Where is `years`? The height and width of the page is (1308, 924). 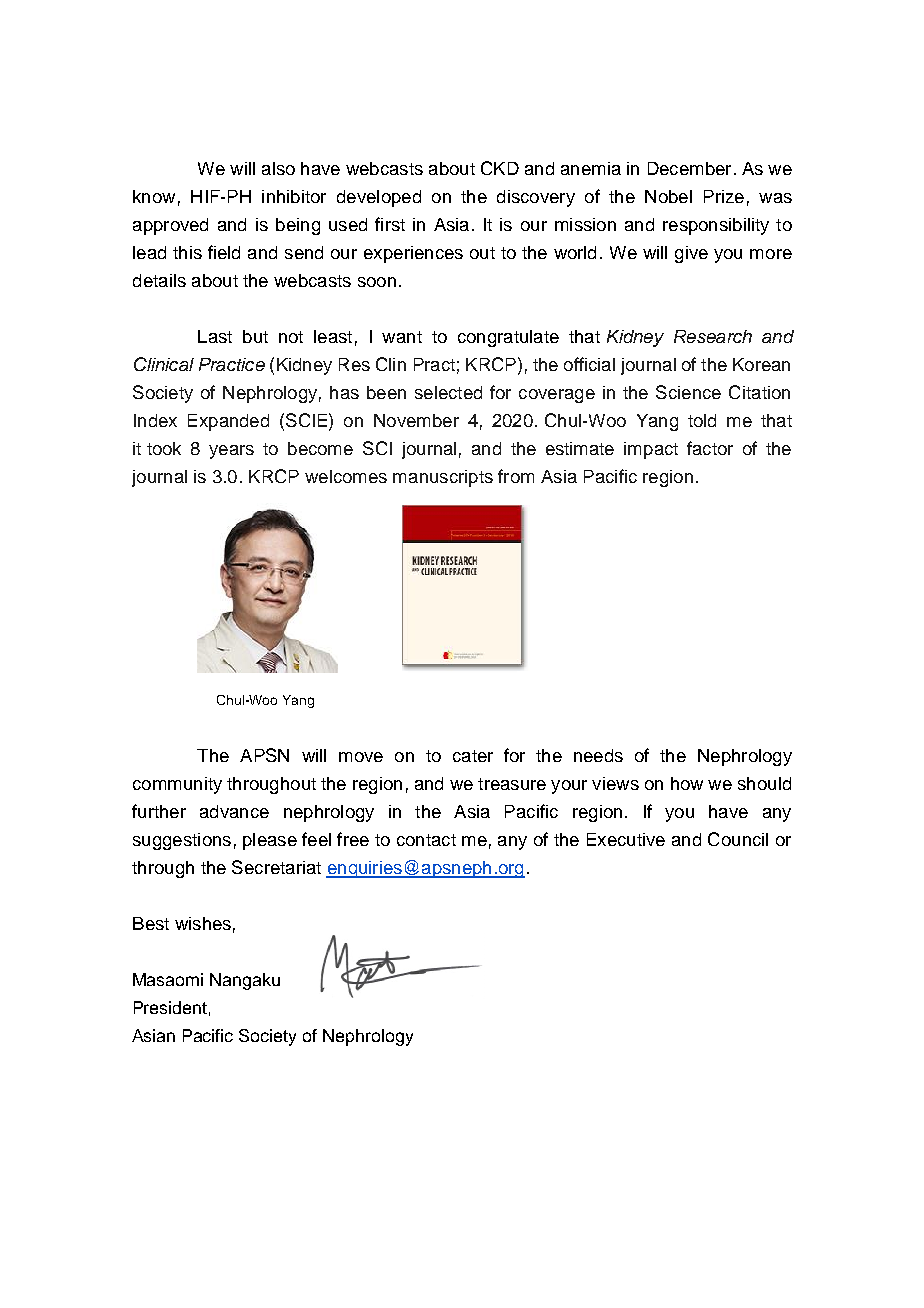 years is located at coordinates (231, 452).
